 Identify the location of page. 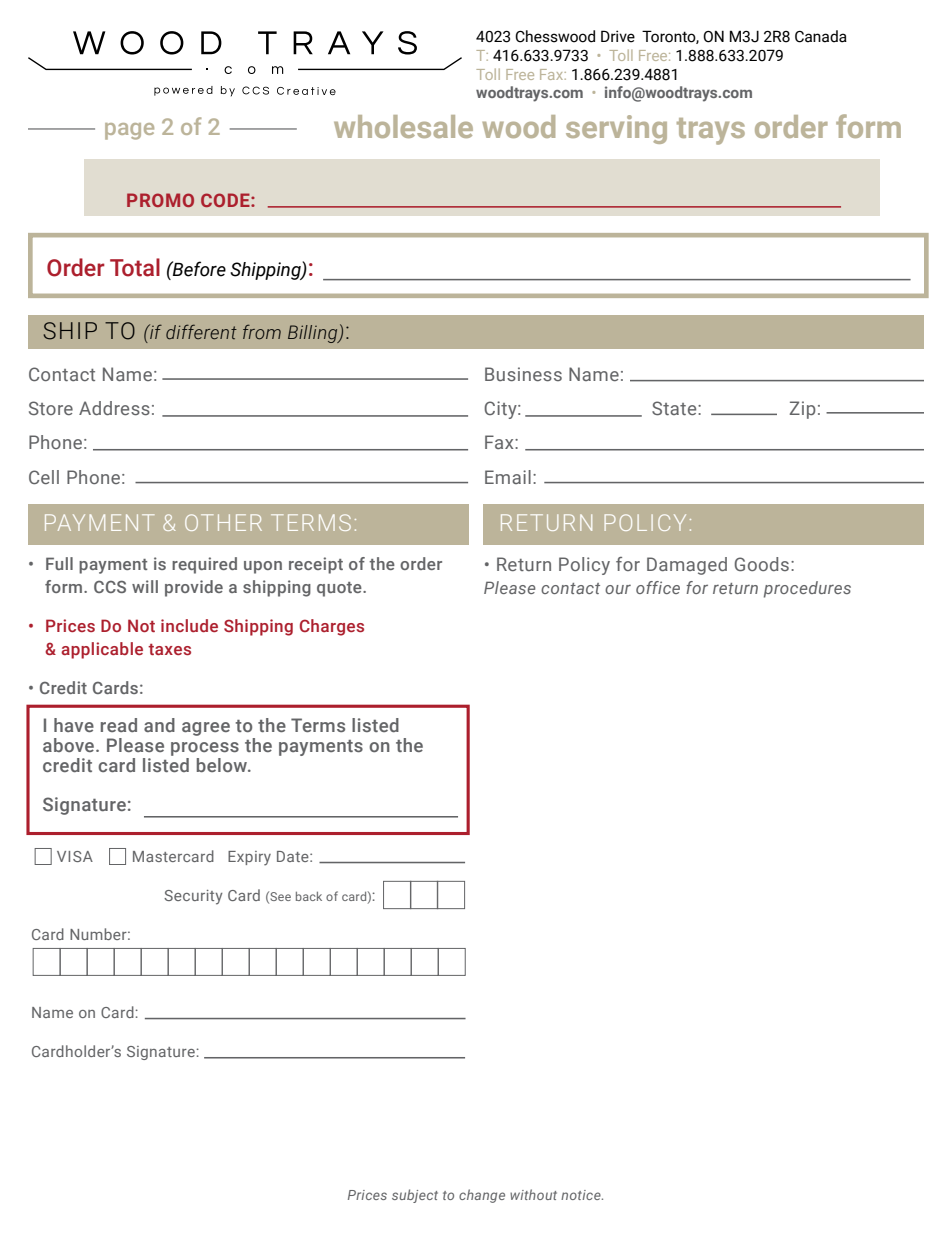
(129, 131).
